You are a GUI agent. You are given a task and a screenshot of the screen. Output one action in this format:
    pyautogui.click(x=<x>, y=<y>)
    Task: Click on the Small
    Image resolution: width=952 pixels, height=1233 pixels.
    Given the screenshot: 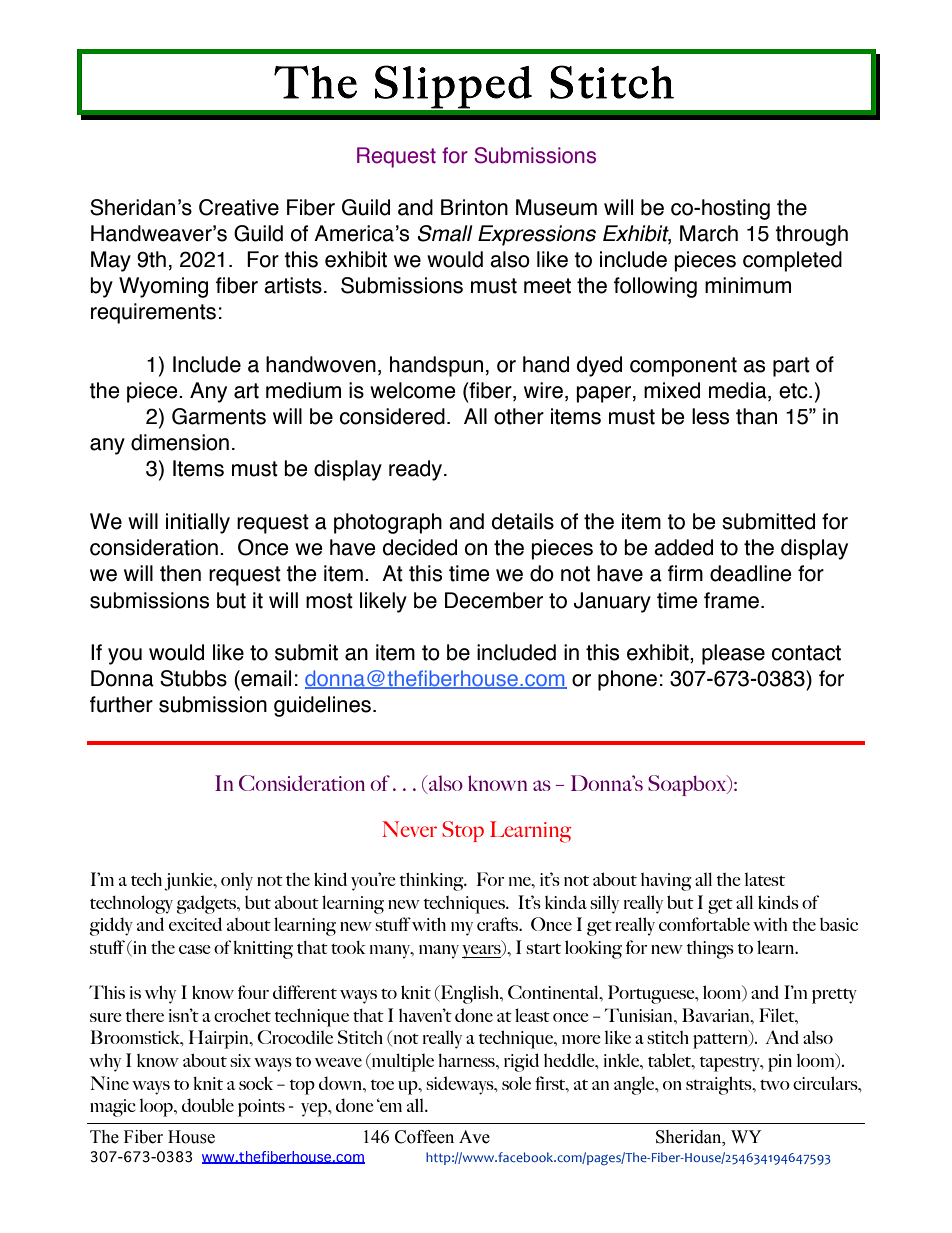 What is the action you would take?
    pyautogui.click(x=445, y=233)
